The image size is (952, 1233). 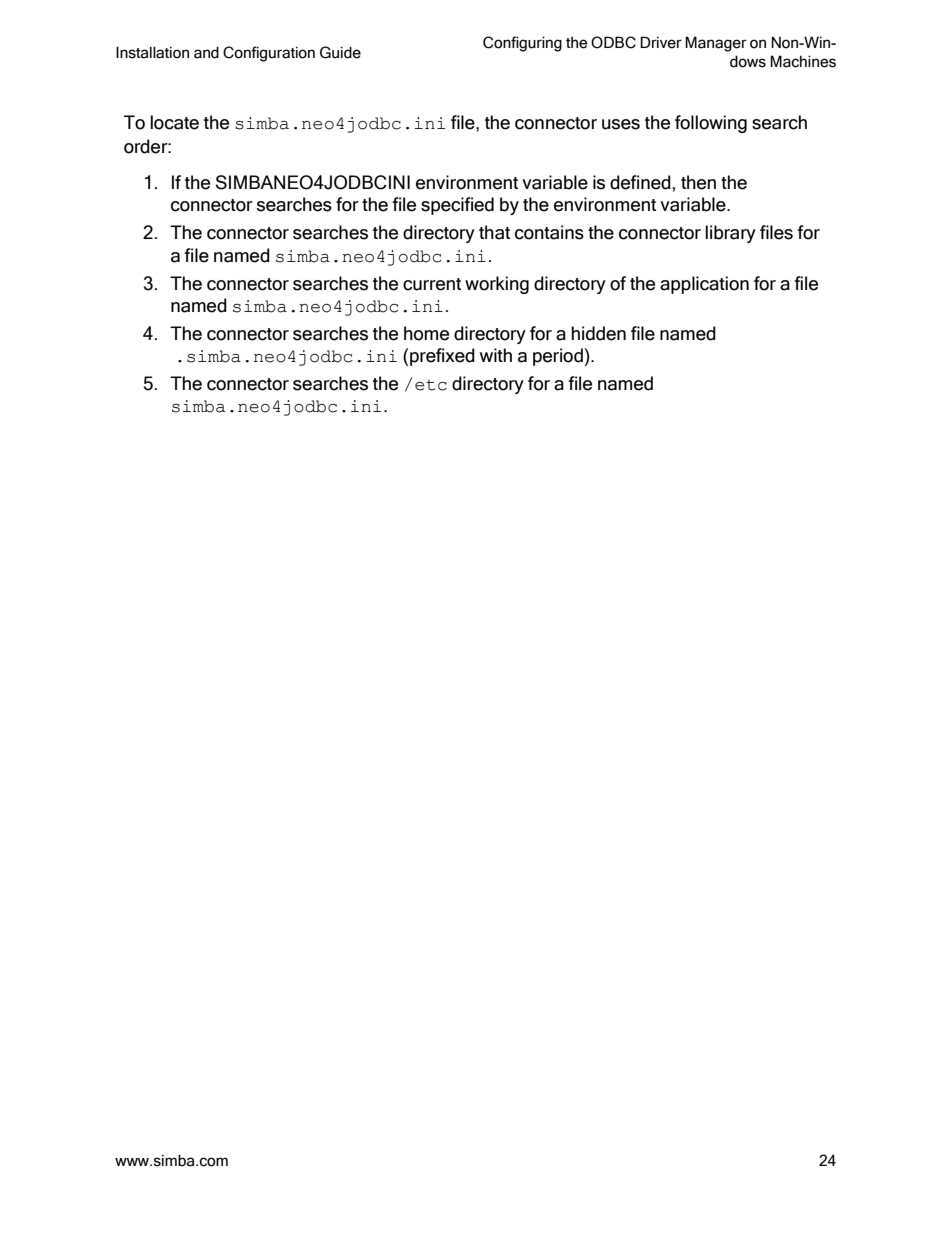 What do you see at coordinates (457, 206) in the screenshot?
I see `specified` at bounding box center [457, 206].
